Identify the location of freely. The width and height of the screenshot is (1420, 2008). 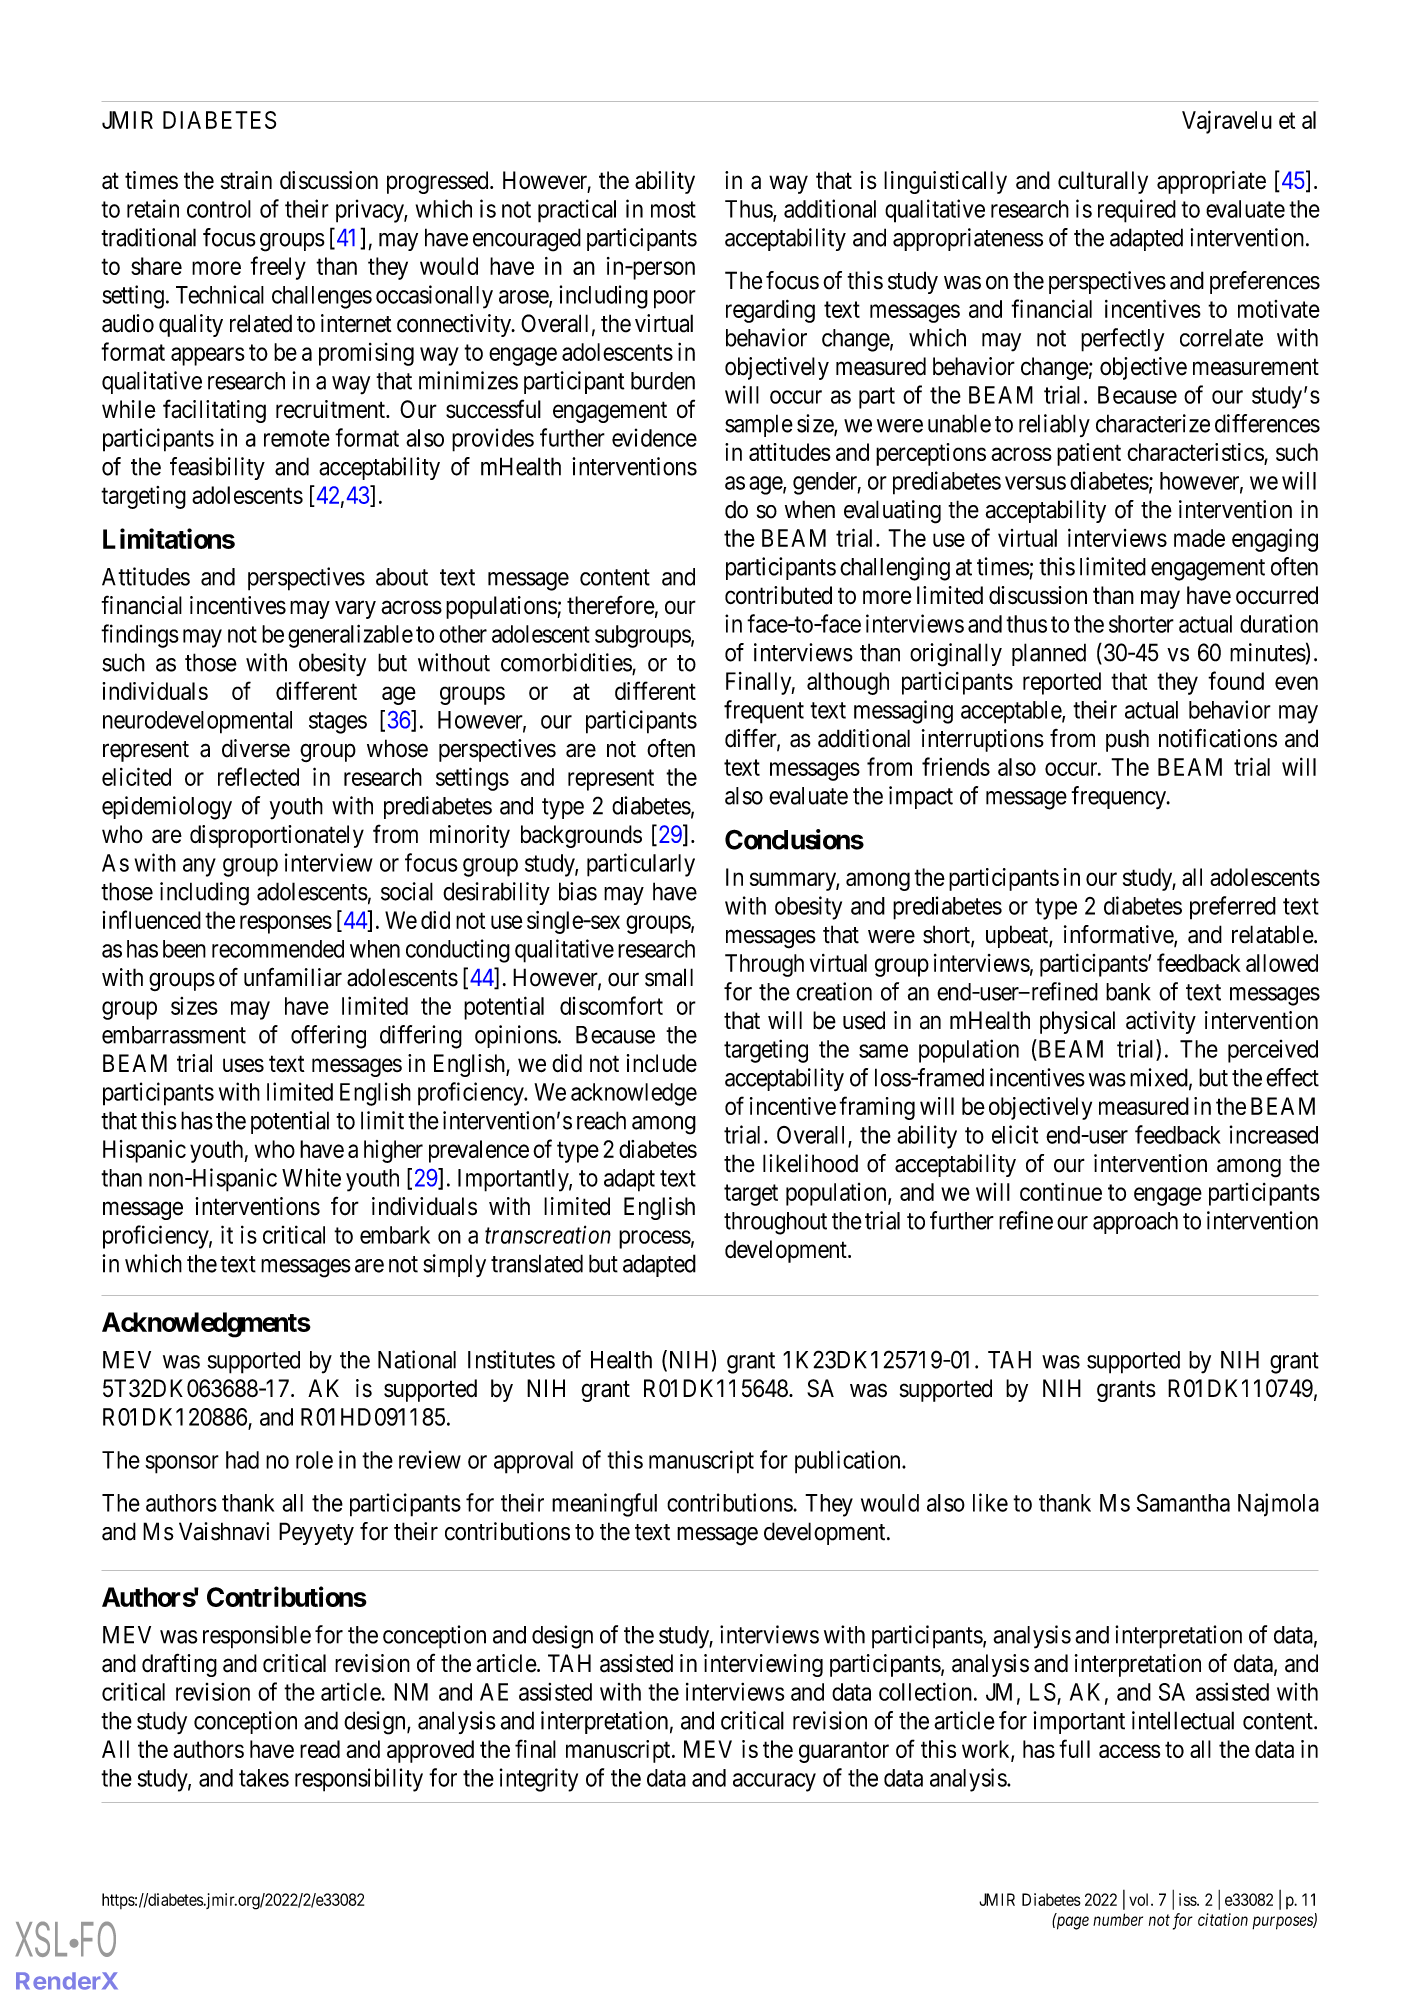
(278, 268).
